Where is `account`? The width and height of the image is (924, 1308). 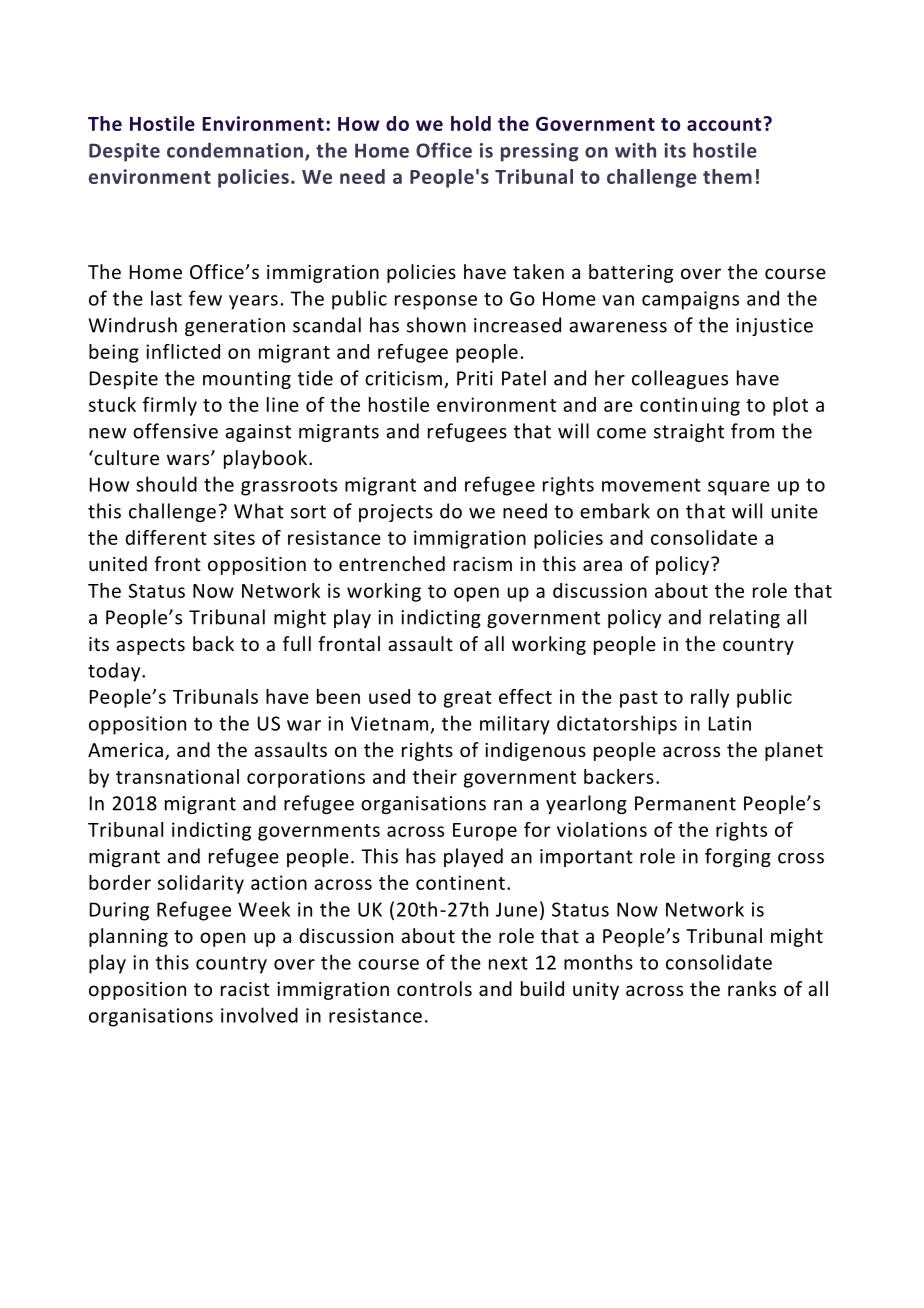 account is located at coordinates (725, 124).
